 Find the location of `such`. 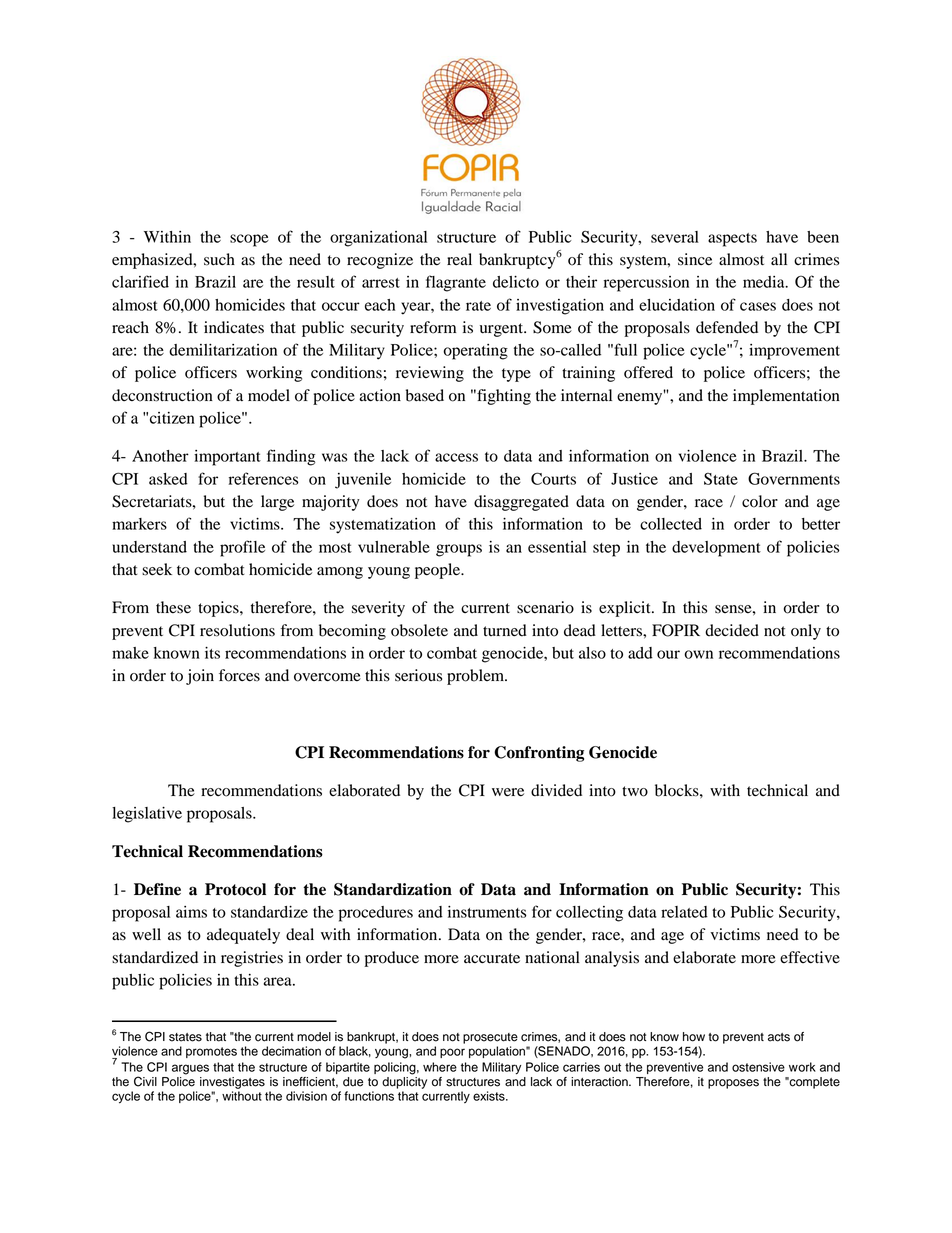

such is located at coordinates (219, 259).
